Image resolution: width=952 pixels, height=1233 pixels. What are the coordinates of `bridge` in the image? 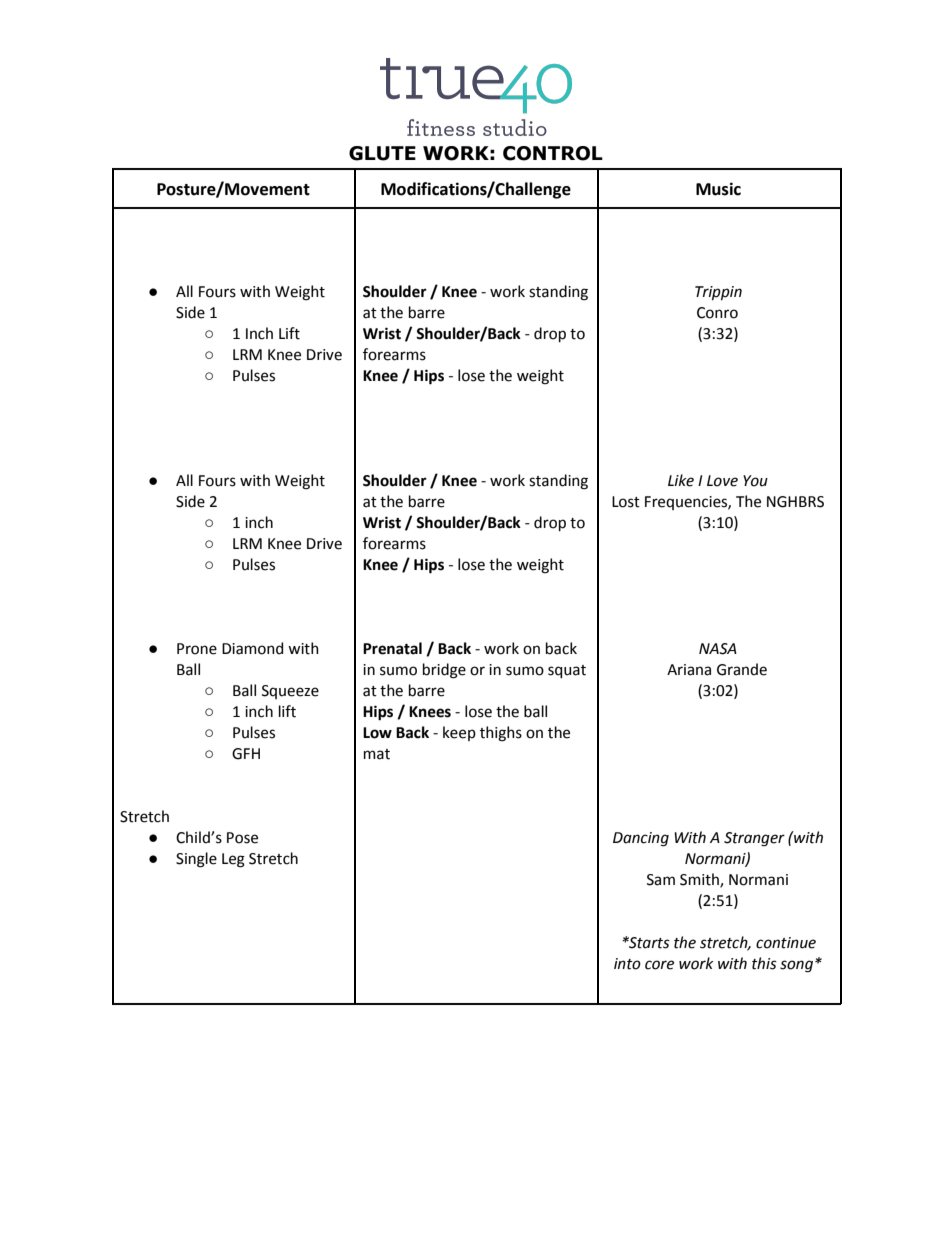 It's located at (444, 671).
